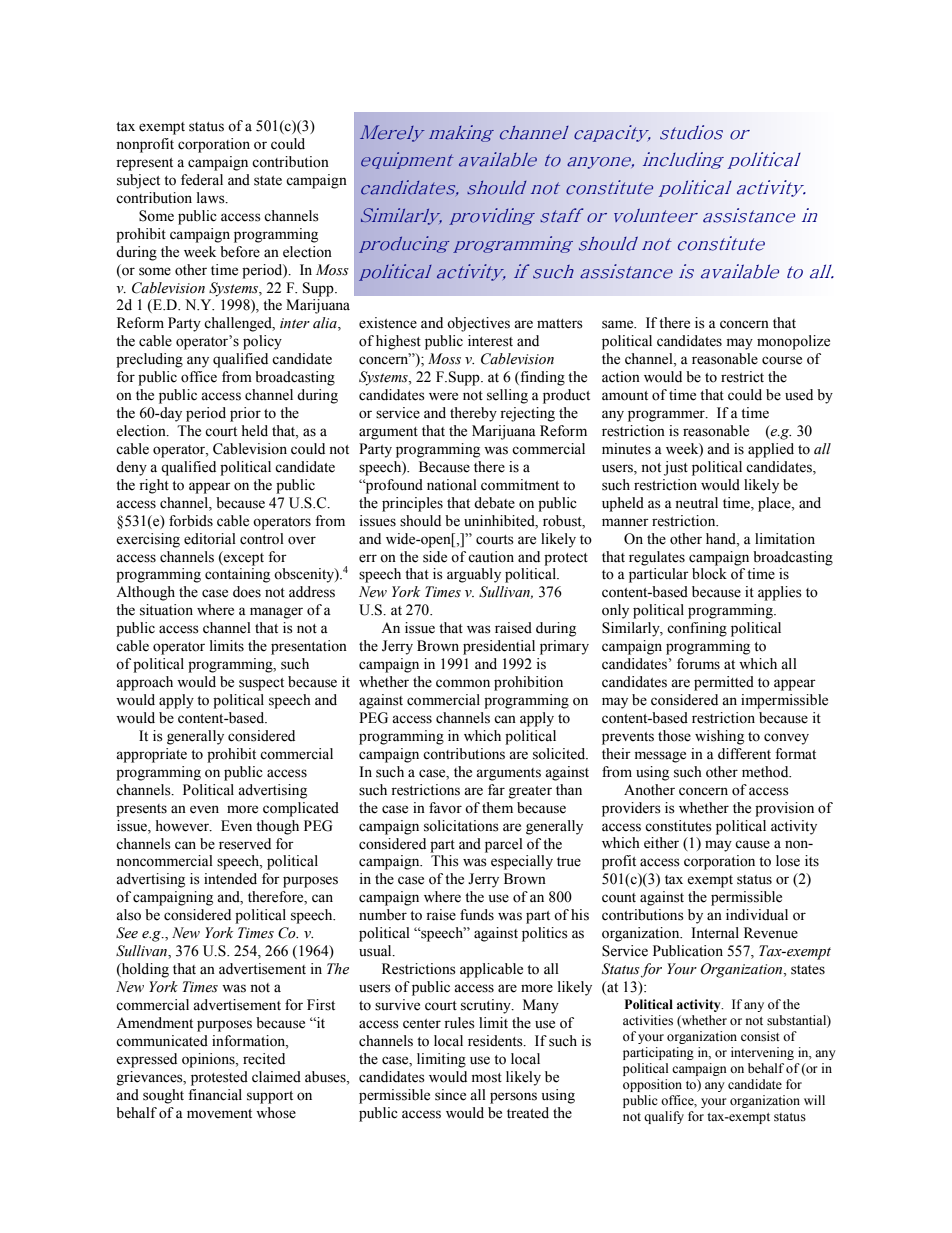 Image resolution: width=952 pixels, height=1233 pixels. What do you see at coordinates (212, 198) in the screenshot?
I see `laws` at bounding box center [212, 198].
